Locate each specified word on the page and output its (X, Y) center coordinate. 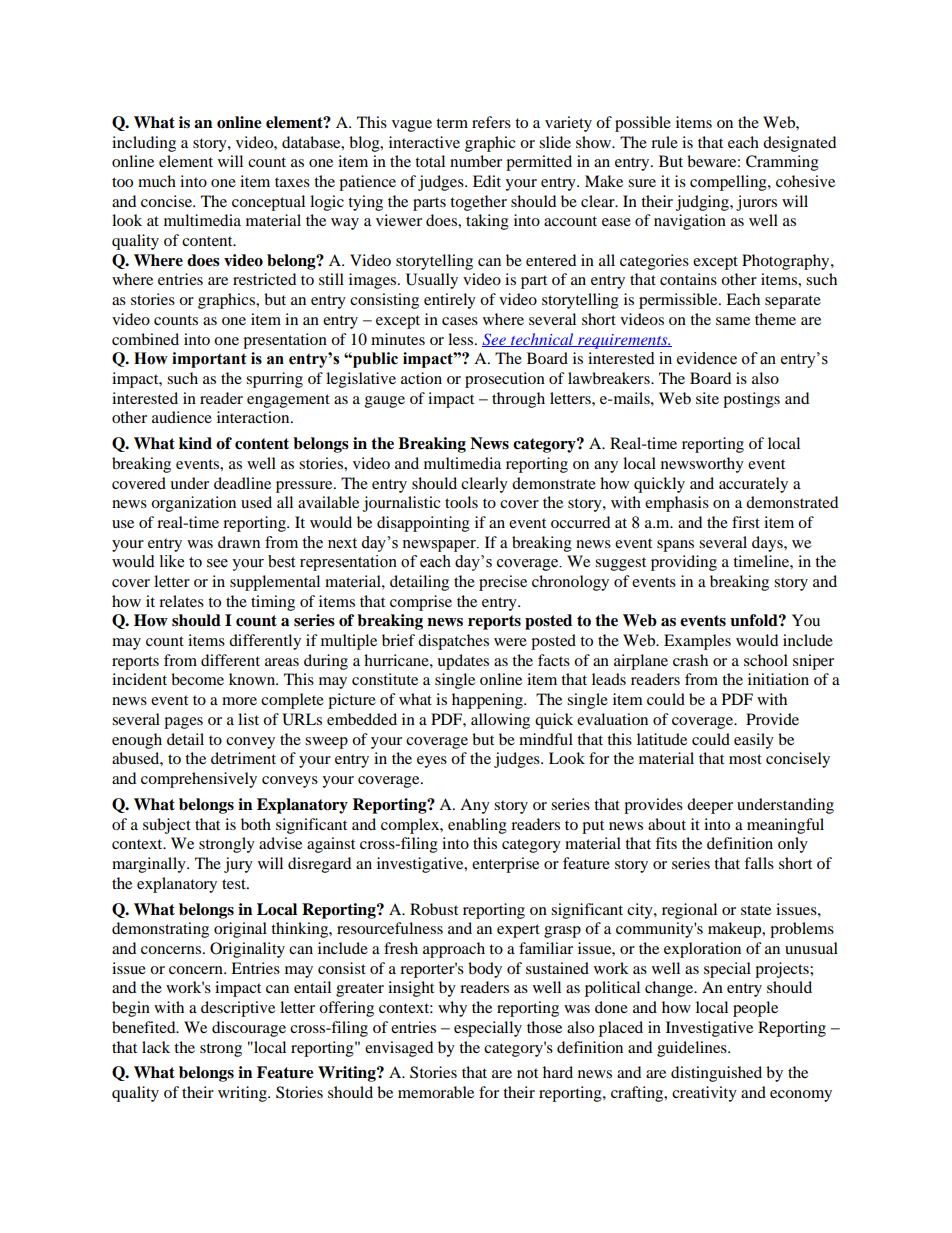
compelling (729, 183)
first (746, 522)
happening (488, 701)
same (733, 321)
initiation (778, 679)
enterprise (505, 865)
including (144, 144)
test (235, 884)
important (209, 360)
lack (156, 1047)
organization (193, 504)
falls (759, 863)
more (239, 701)
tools (461, 502)
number (476, 161)
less (462, 339)
